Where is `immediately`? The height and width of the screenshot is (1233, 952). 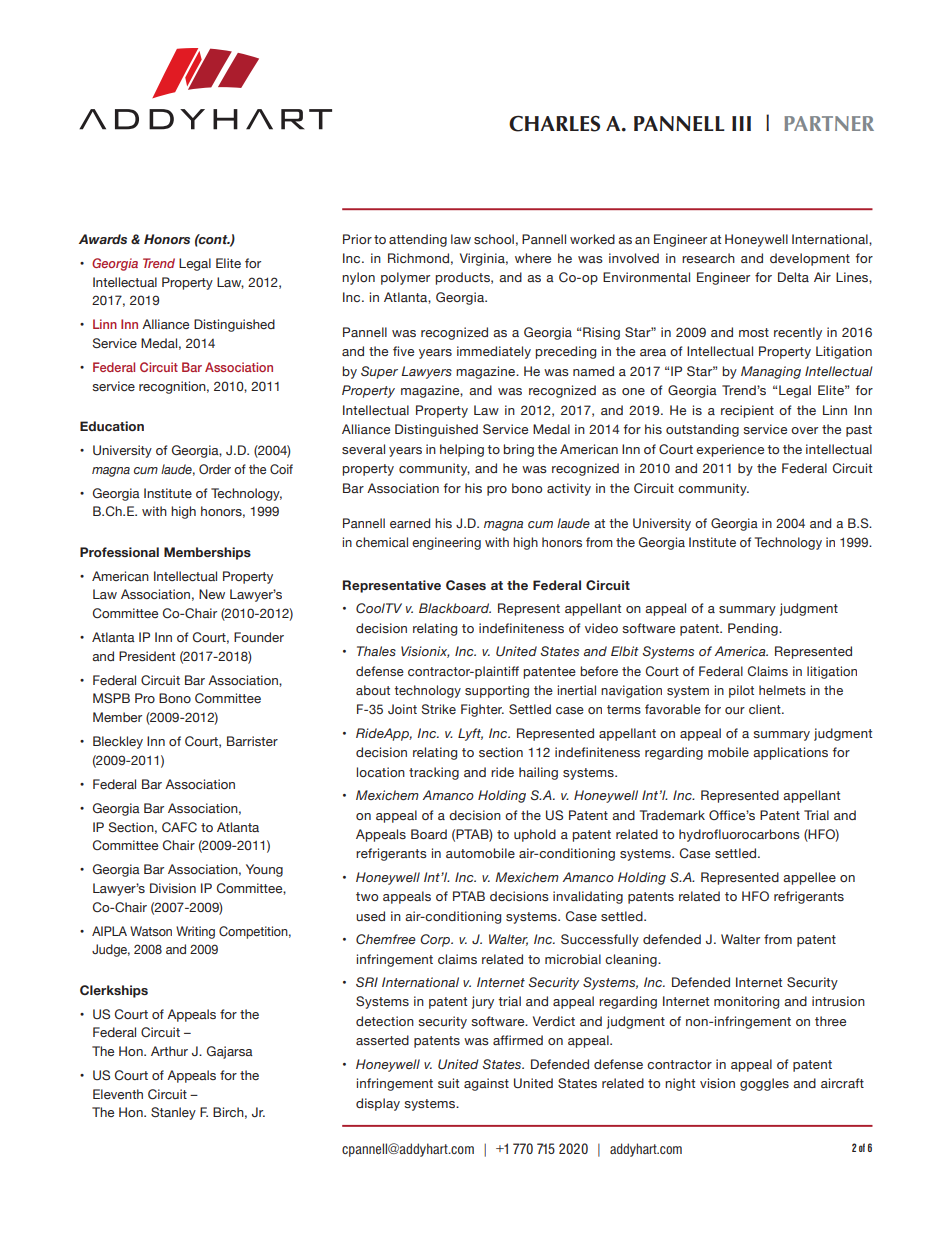
immediately is located at coordinates (494, 352).
